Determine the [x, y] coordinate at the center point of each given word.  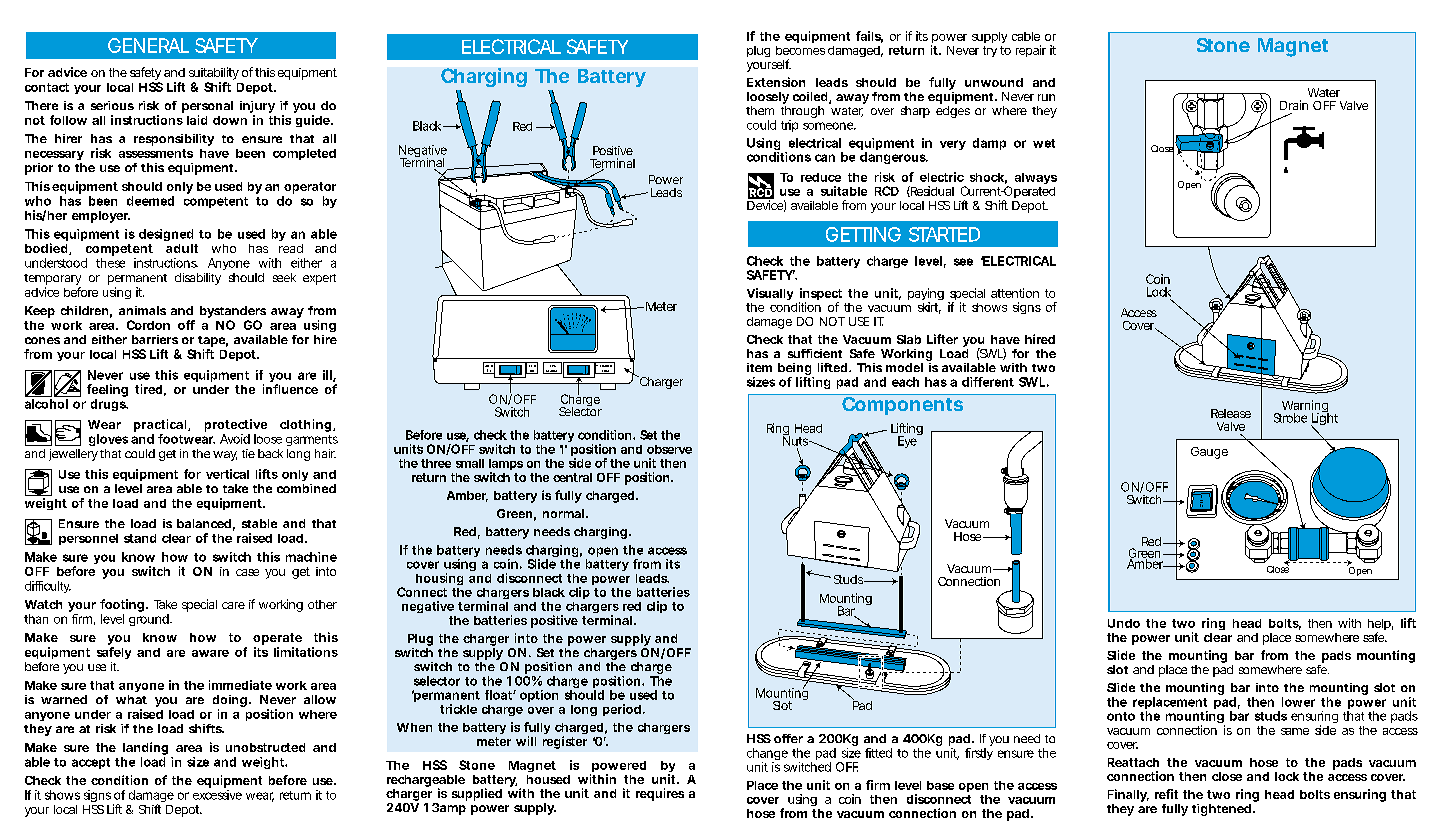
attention [1015, 293]
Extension [776, 82]
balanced [204, 523]
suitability [214, 75]
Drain [1294, 105]
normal [563, 513]
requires [660, 794]
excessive [217, 795]
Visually [770, 294]
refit [1166, 794]
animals [142, 310]
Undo [1124, 623]
